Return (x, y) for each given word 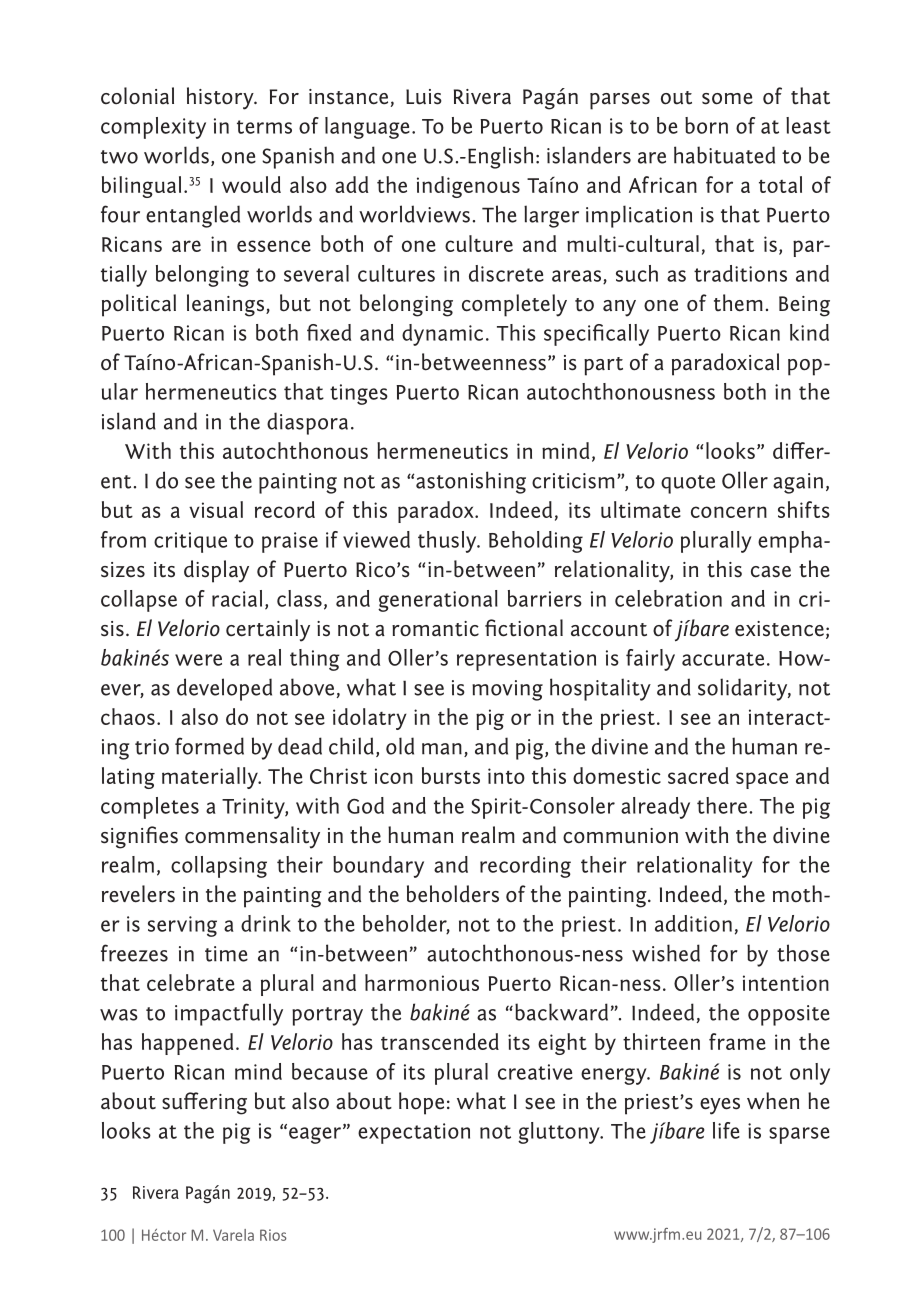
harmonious (422, 982)
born (706, 125)
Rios (273, 1235)
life (726, 1130)
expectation (414, 1133)
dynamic (442, 335)
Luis (424, 97)
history (221, 98)
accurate (723, 659)
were (198, 660)
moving (507, 690)
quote (688, 484)
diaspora (307, 423)
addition (693, 923)
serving (182, 926)
